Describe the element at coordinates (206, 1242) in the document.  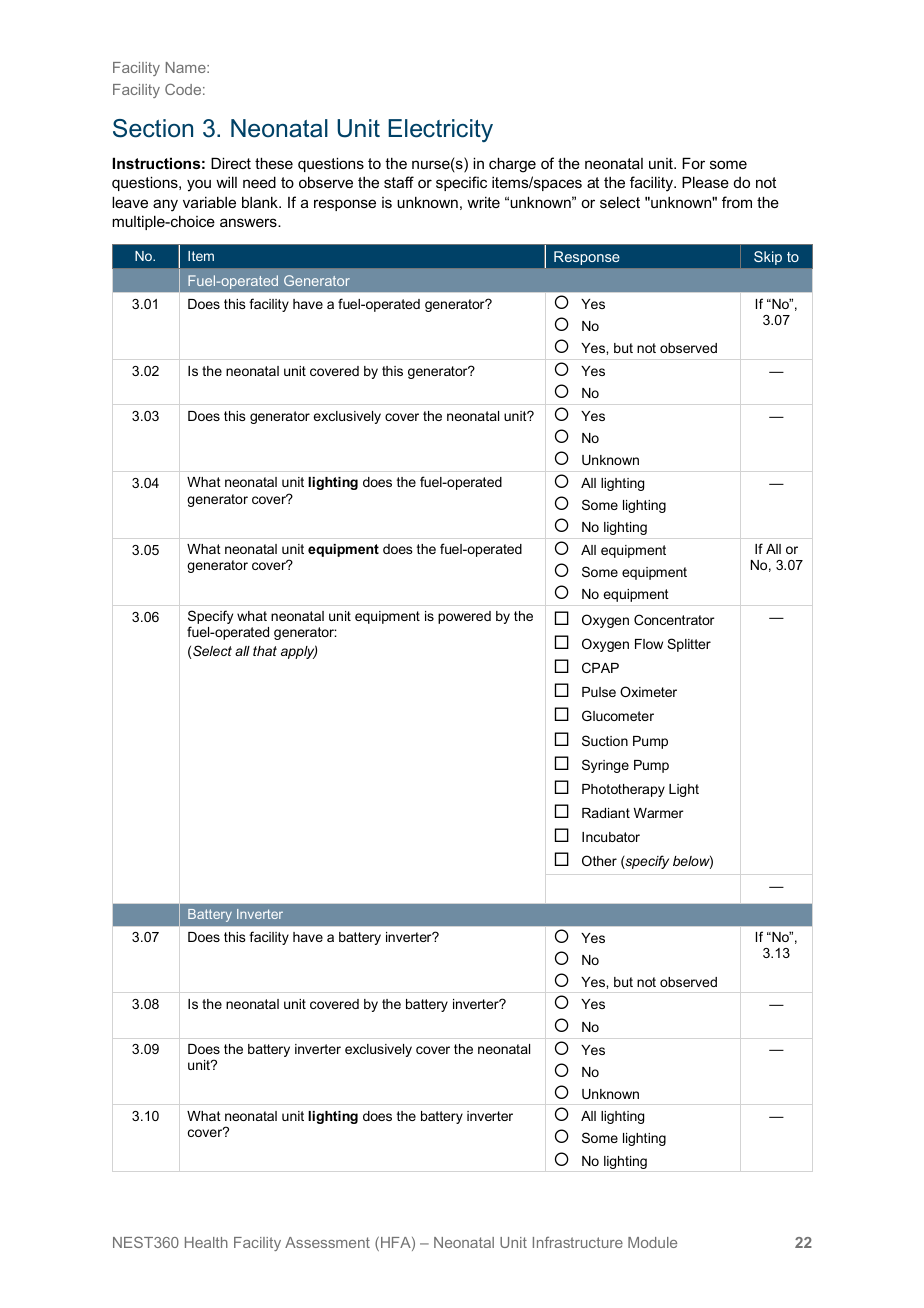
I see `Health` at that location.
